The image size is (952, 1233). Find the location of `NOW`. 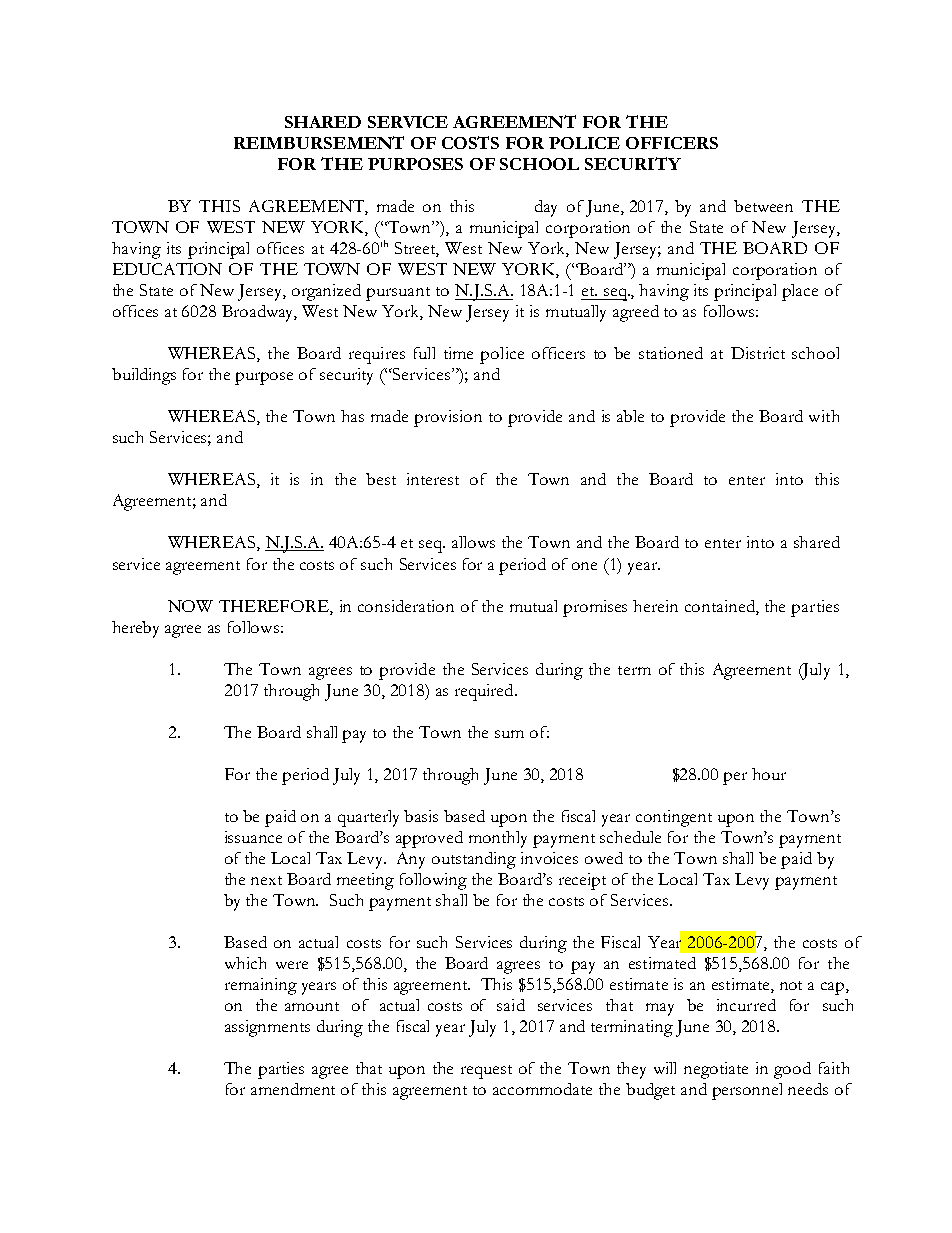

NOW is located at coordinates (190, 606).
